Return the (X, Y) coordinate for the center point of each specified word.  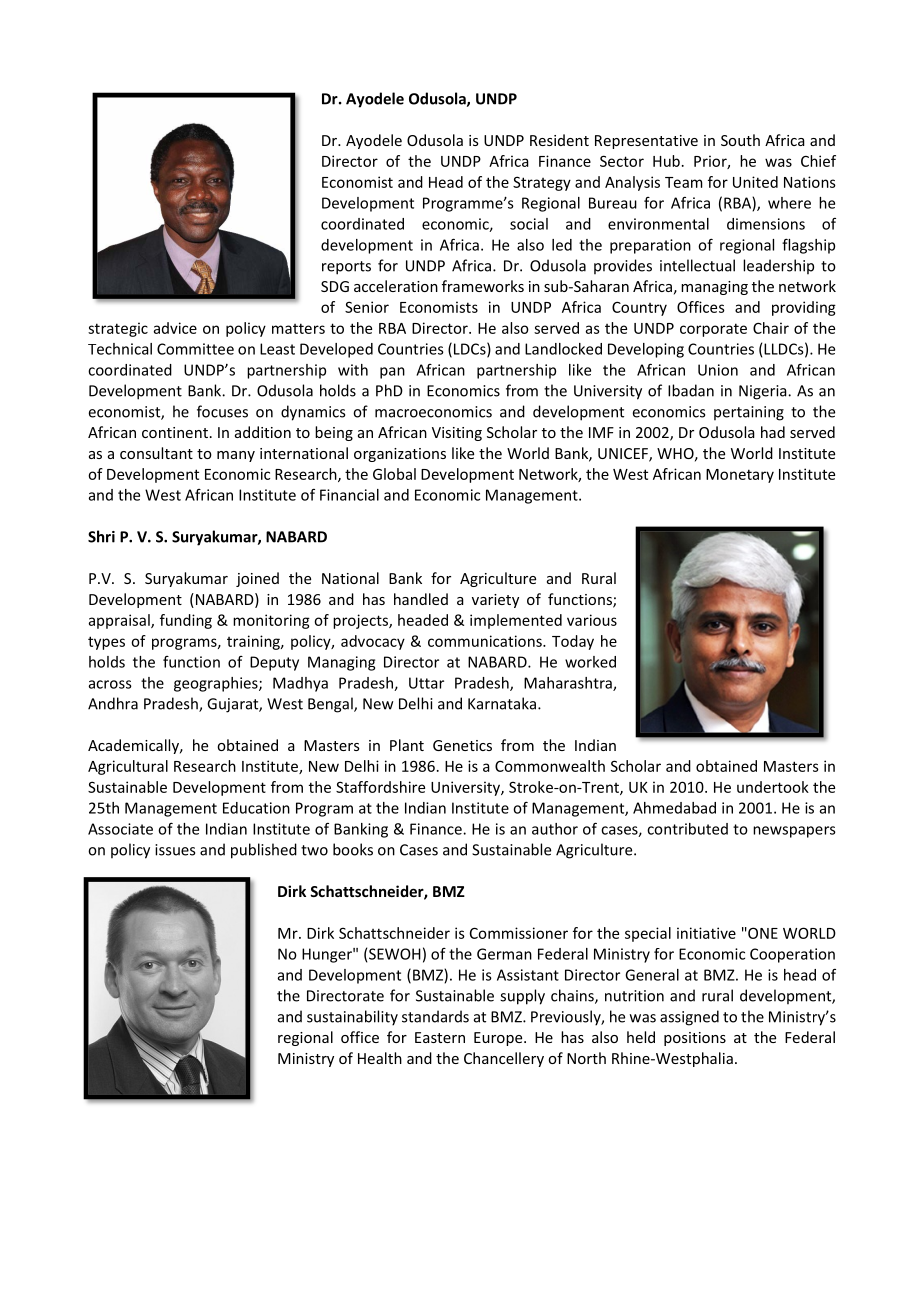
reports (346, 268)
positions (695, 1039)
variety (495, 601)
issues (175, 850)
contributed (687, 829)
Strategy (542, 183)
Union (718, 370)
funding (186, 621)
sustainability (352, 1018)
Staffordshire (380, 787)
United (755, 182)
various (592, 620)
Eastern (440, 1037)
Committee (195, 349)
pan (392, 373)
